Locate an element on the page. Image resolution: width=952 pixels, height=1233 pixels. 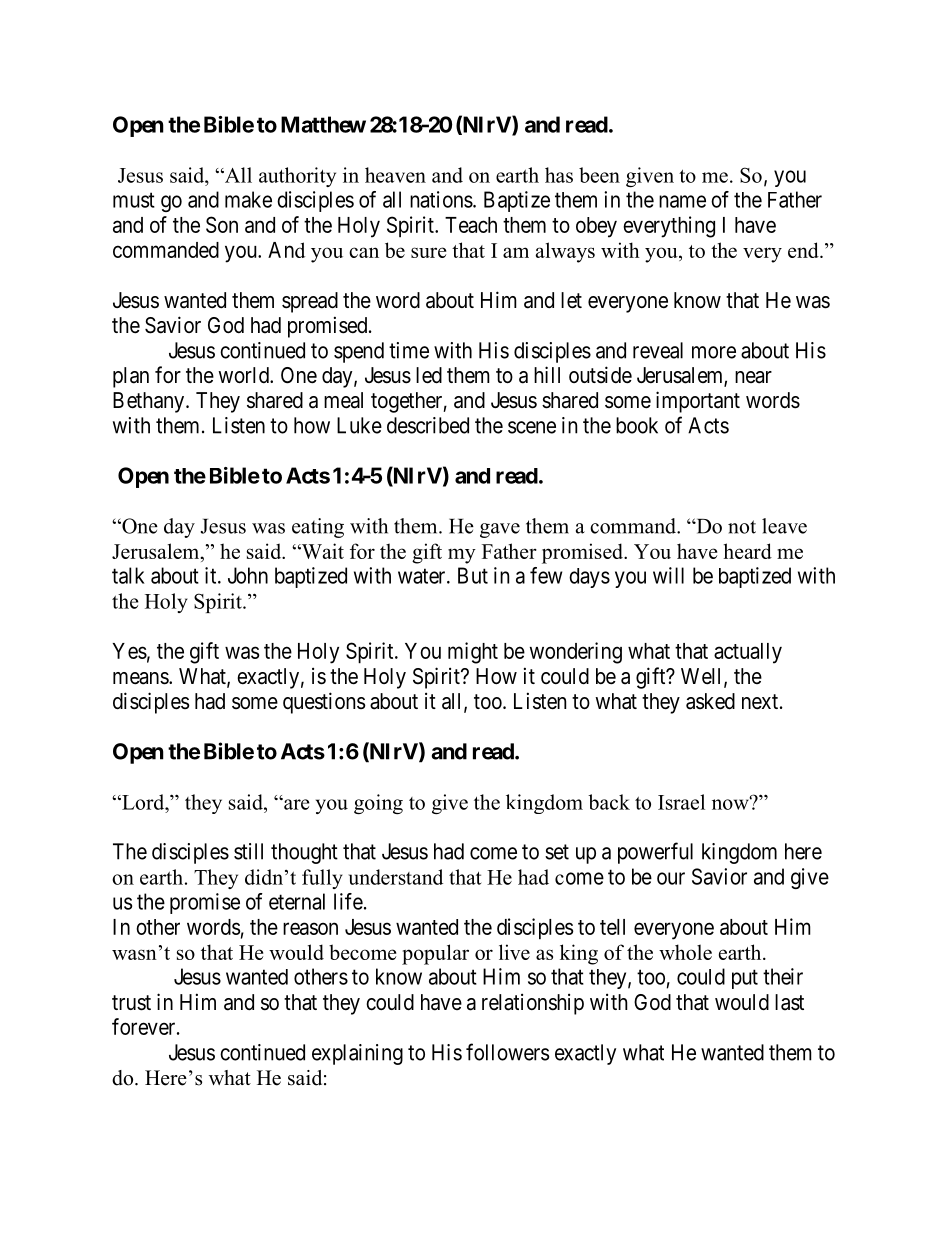
Bethany is located at coordinates (150, 402).
